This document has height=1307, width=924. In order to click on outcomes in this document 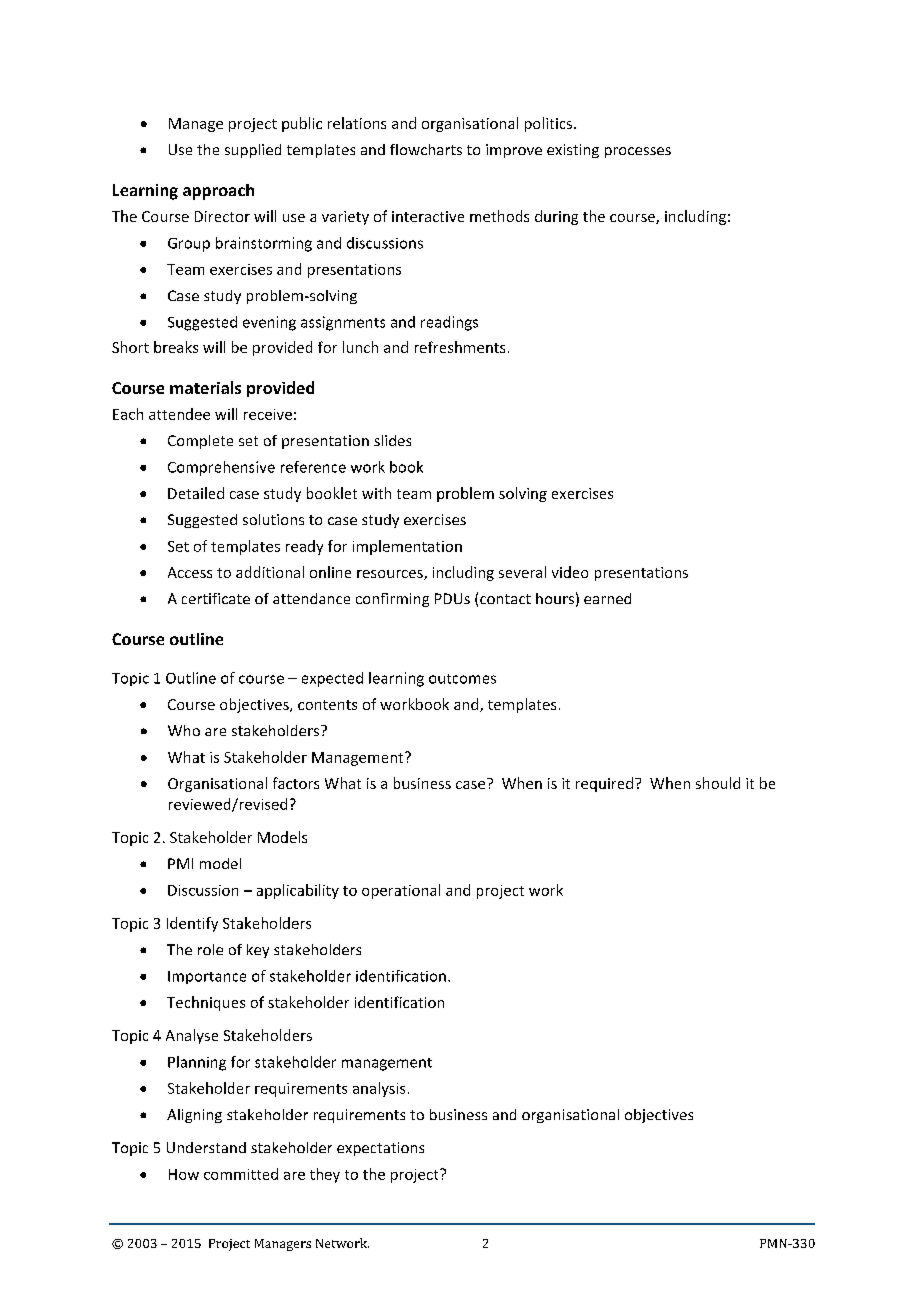, I will do `click(462, 679)`.
